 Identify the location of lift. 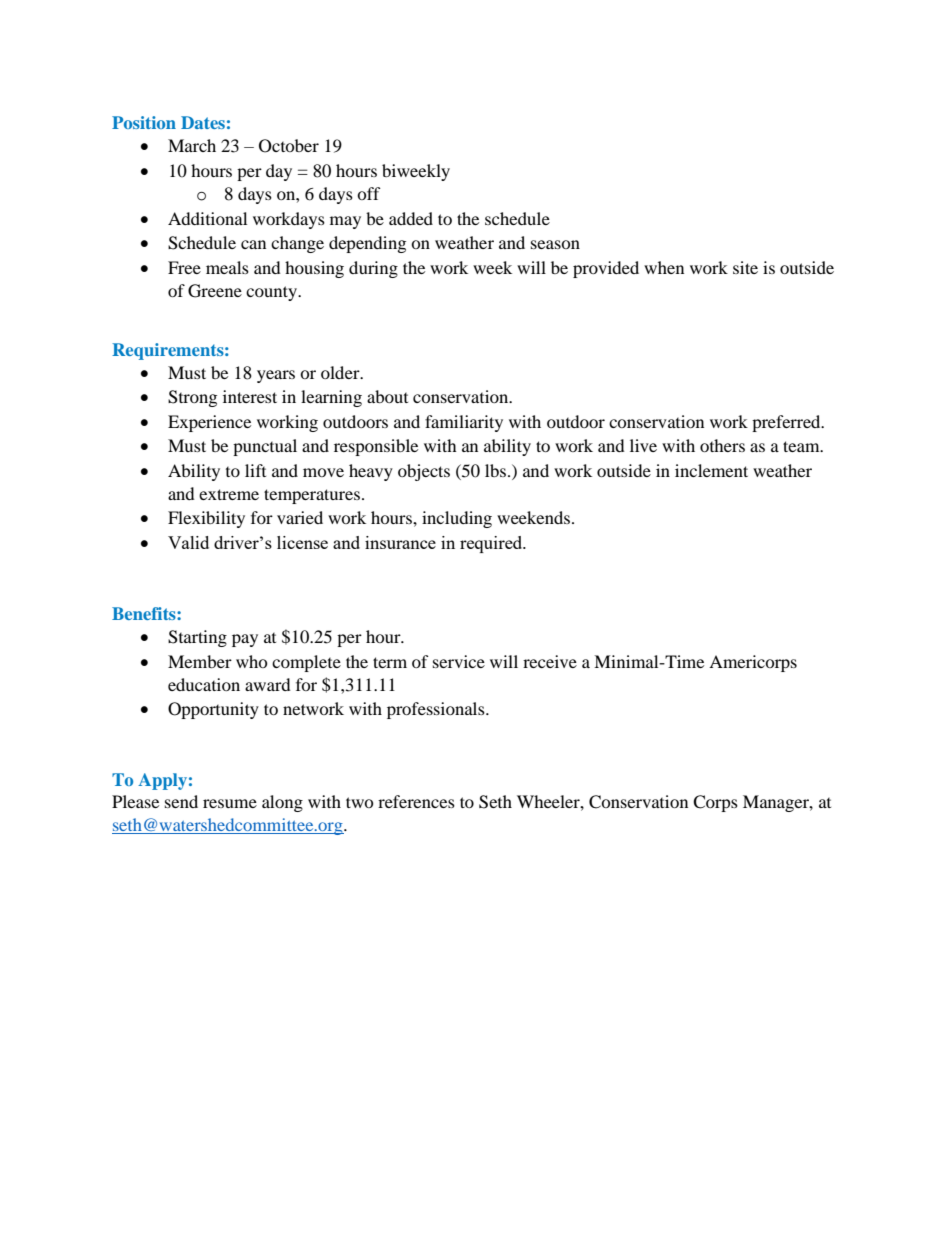
(255, 470).
